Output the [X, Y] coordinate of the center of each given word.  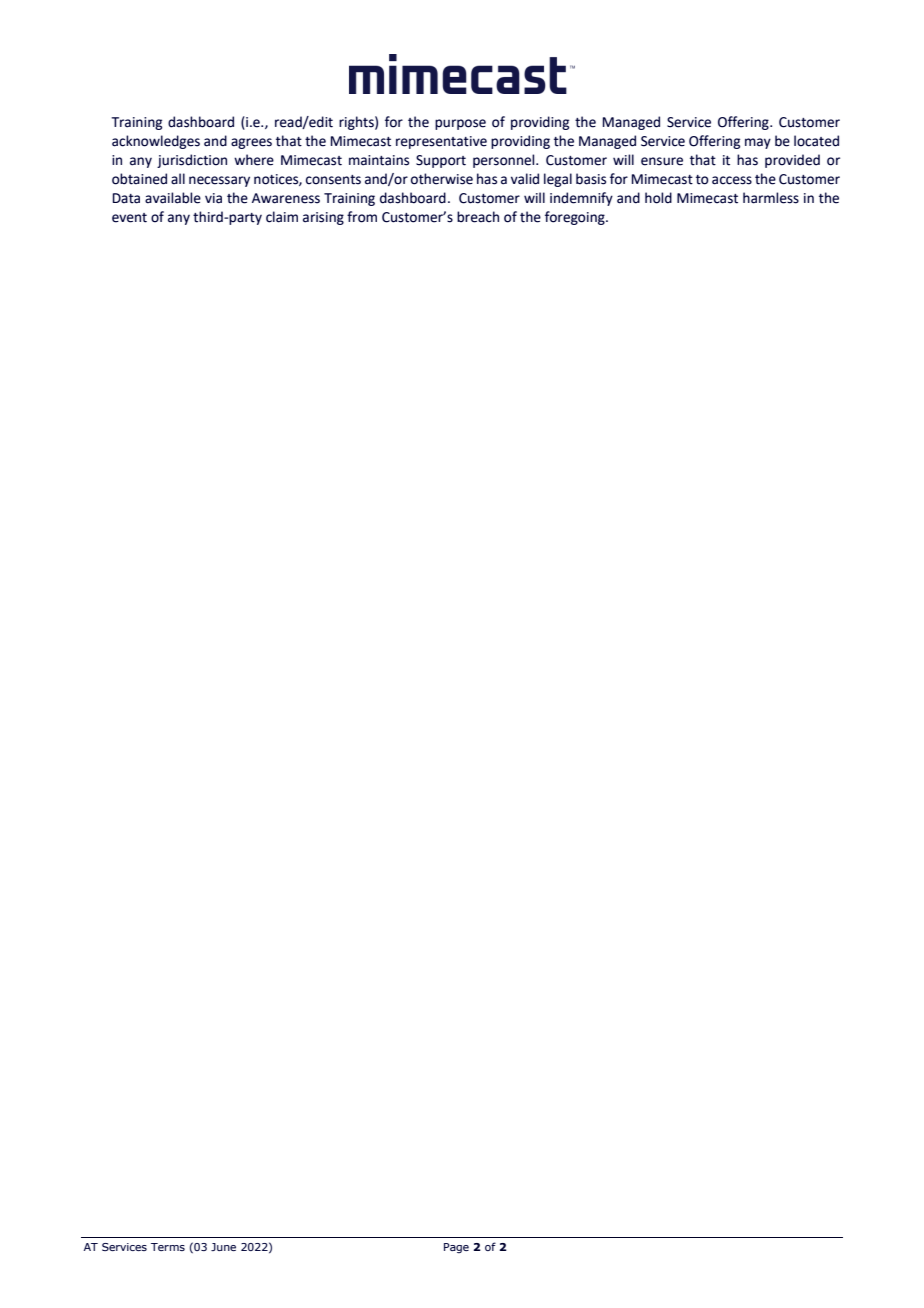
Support [441, 161]
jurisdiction [192, 161]
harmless [771, 198]
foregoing [576, 218]
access [732, 180]
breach [478, 217]
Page [456, 1248]
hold [658, 198]
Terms [168, 1247]
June [223, 1247]
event [129, 218]
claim [282, 217]
